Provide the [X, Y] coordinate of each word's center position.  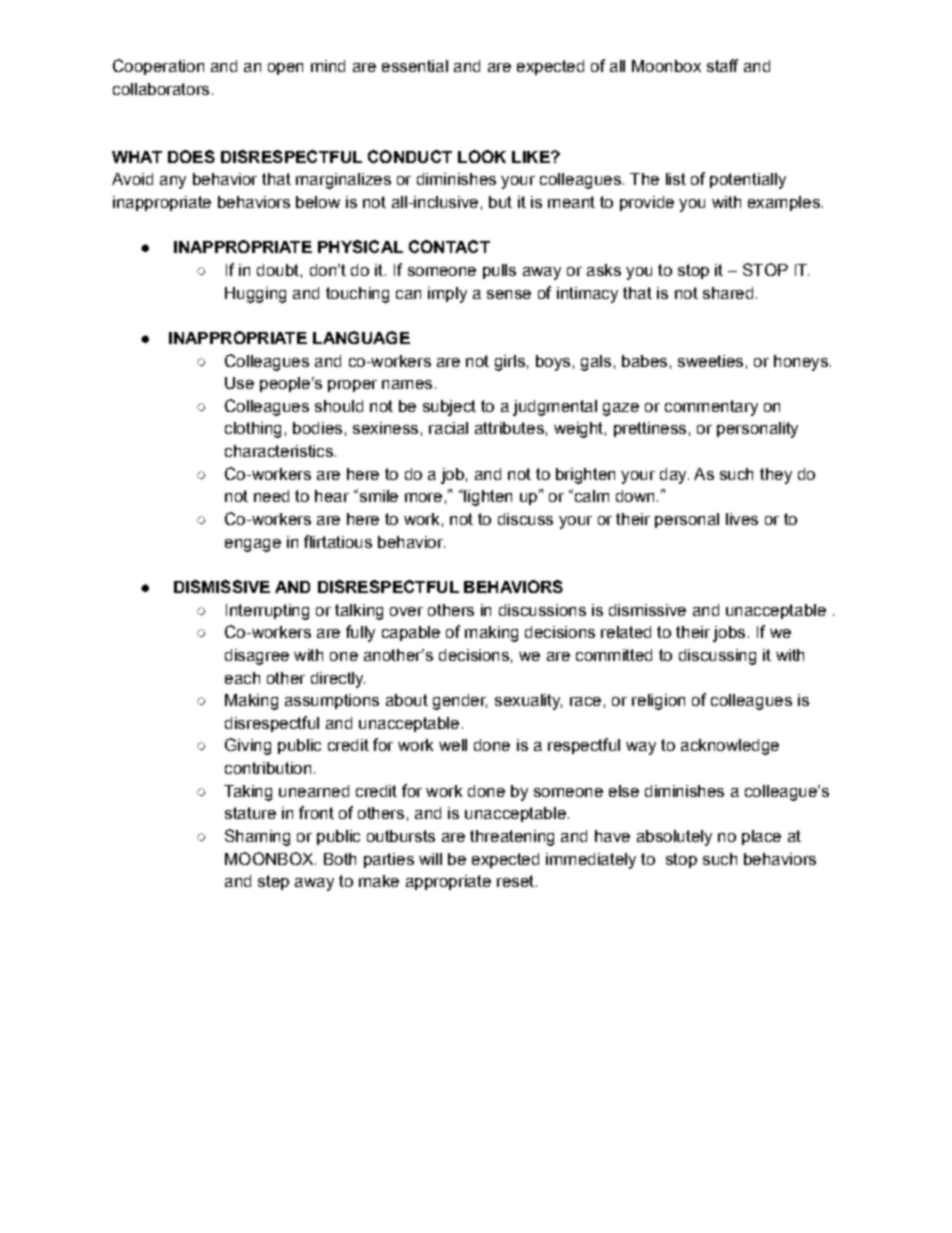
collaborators [161, 89]
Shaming [257, 837]
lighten [487, 497]
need [271, 496]
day [674, 476]
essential [415, 66]
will [430, 859]
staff [722, 65]
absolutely [674, 838]
